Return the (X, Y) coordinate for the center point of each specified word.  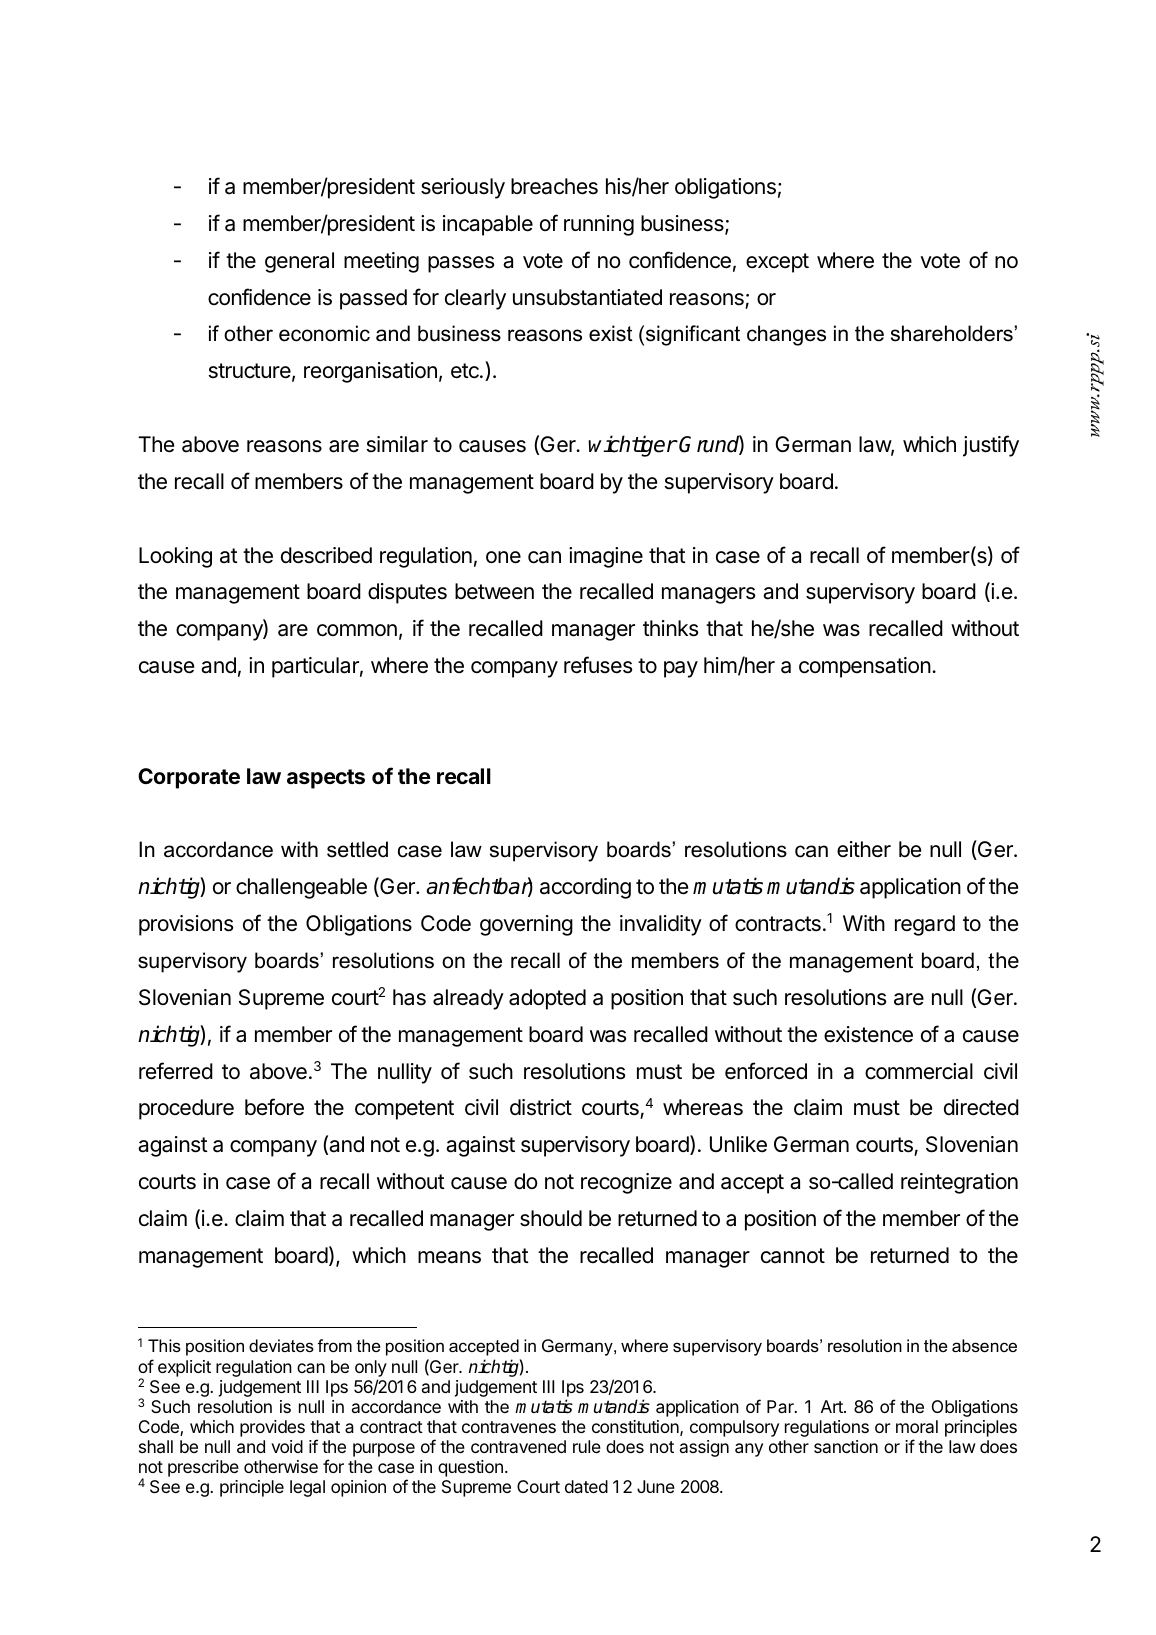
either (864, 849)
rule (587, 1446)
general (299, 262)
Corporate (189, 778)
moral (917, 1426)
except (777, 263)
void (287, 1446)
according (585, 888)
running (599, 225)
